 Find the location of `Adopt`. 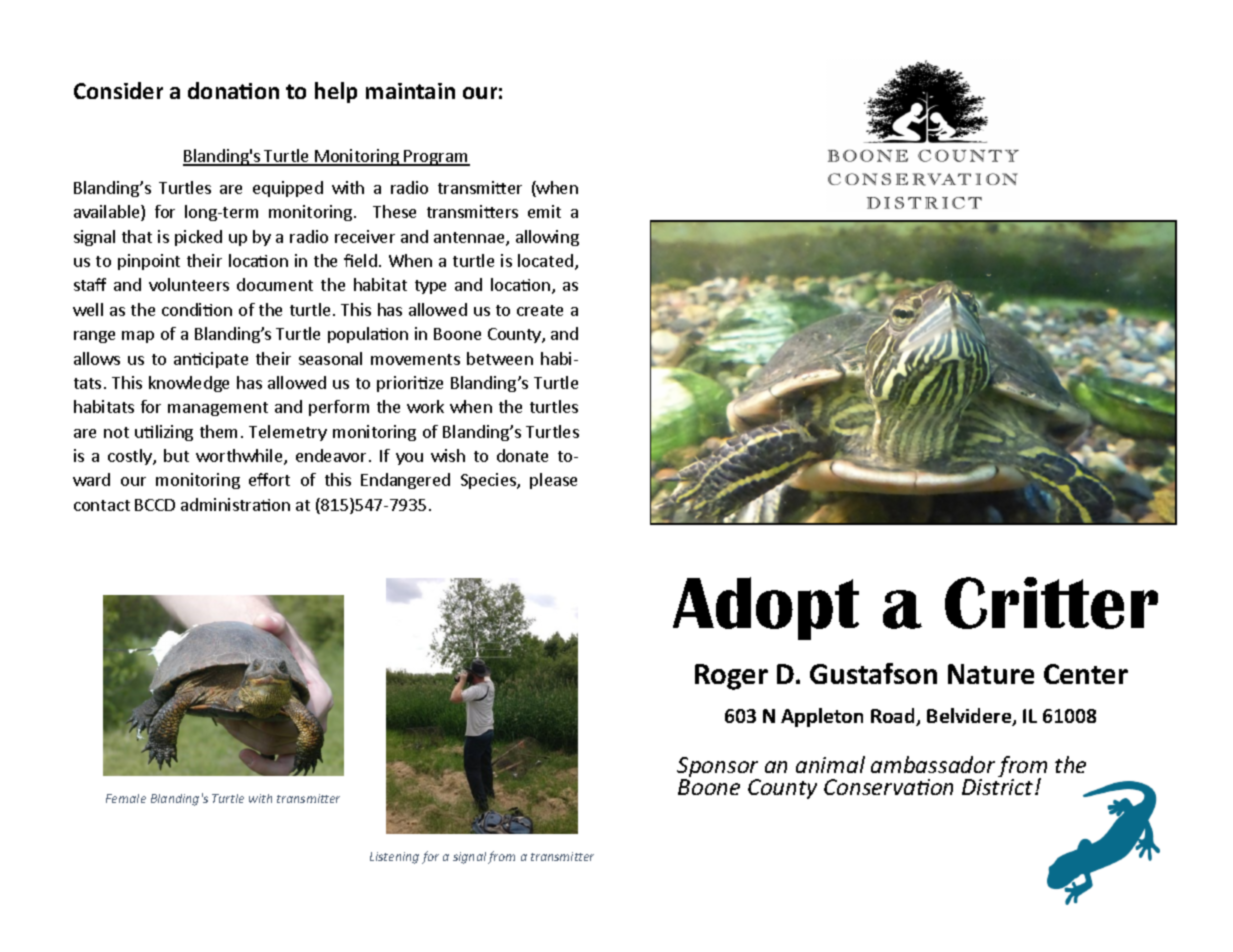

Adopt is located at coordinates (766, 608).
